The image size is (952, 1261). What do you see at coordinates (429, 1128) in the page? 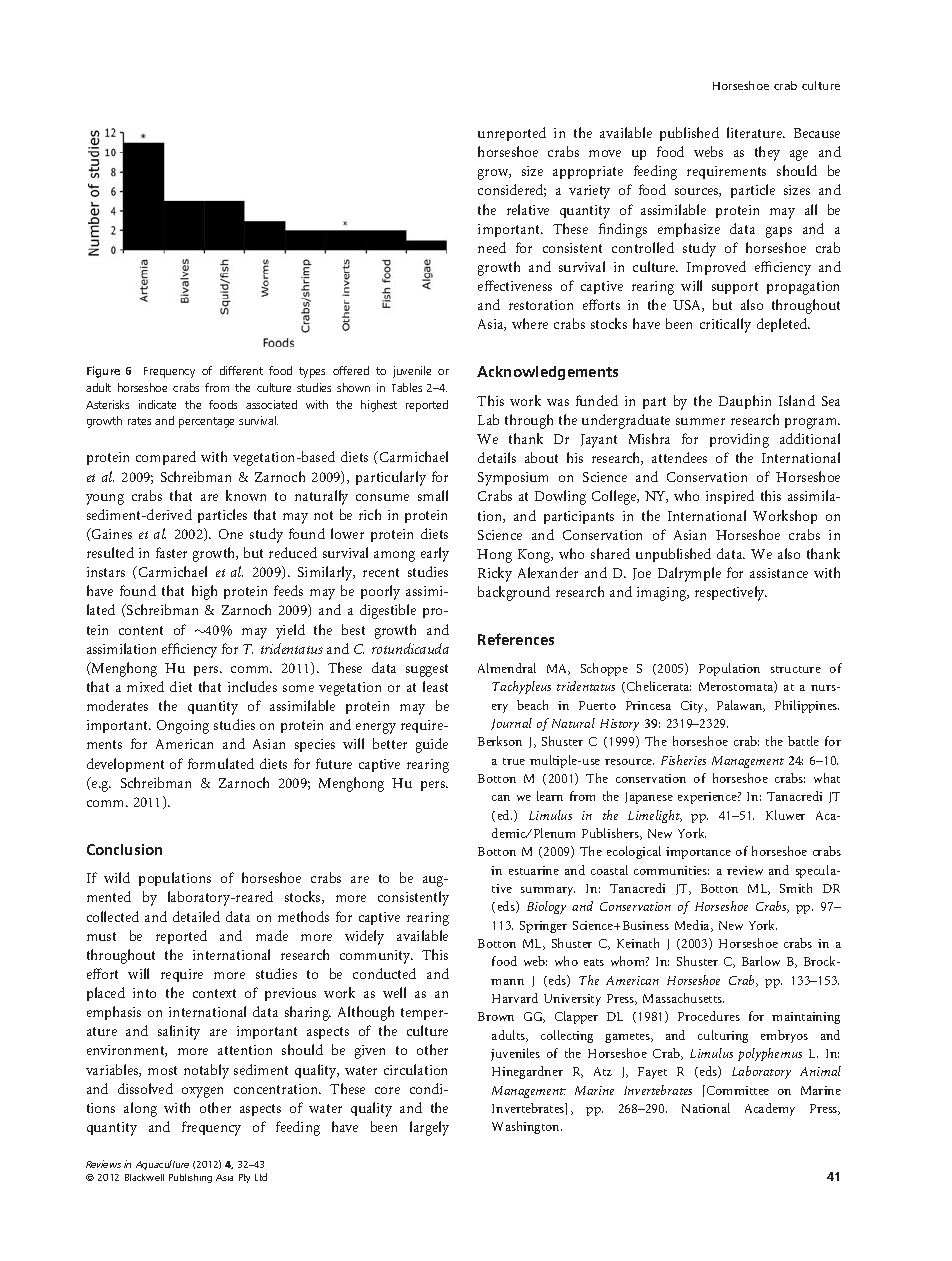
I see `largely` at bounding box center [429, 1128].
